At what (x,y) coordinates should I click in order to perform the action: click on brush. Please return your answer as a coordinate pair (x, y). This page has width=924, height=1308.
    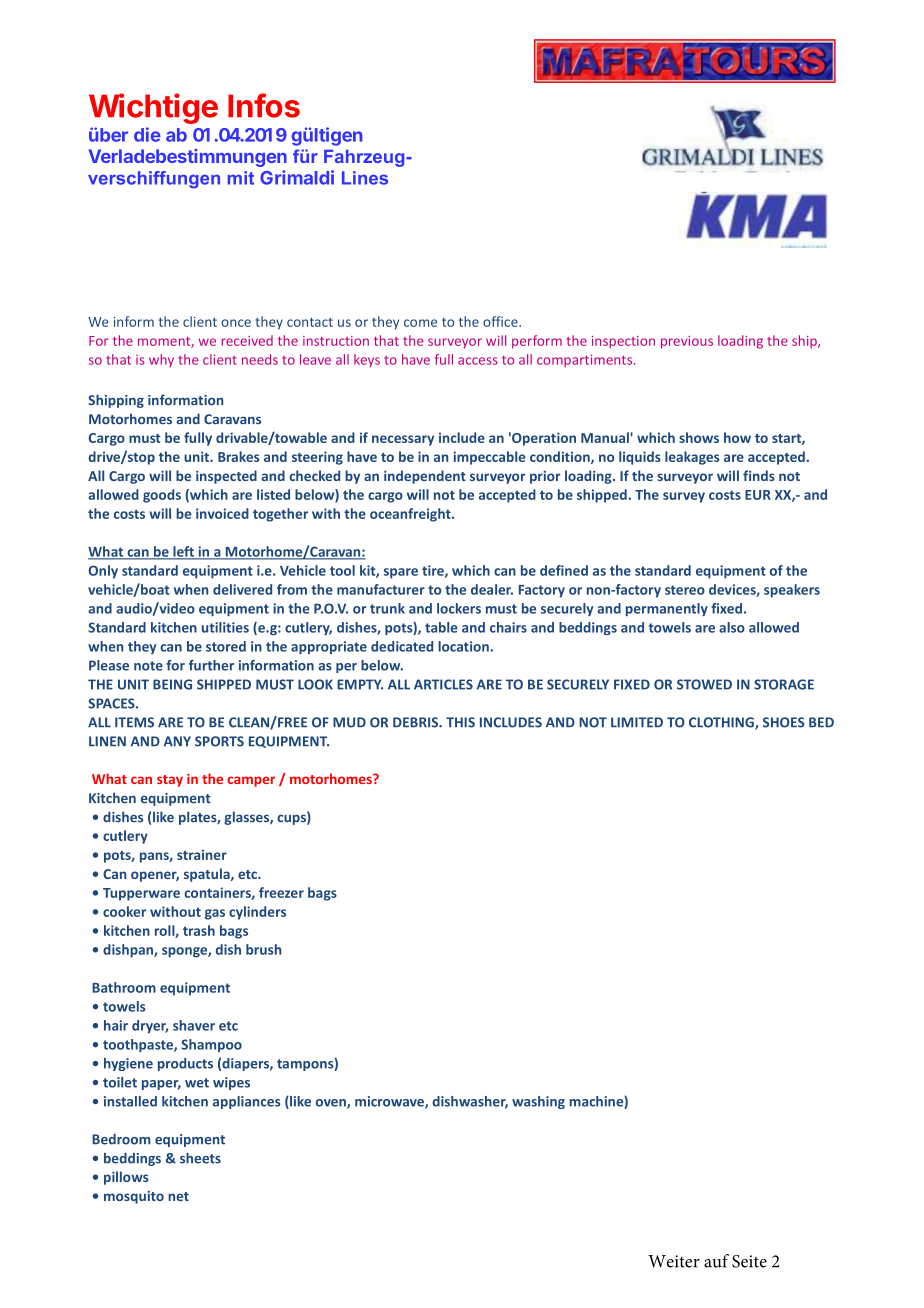
    Looking at the image, I should click on (263, 949).
